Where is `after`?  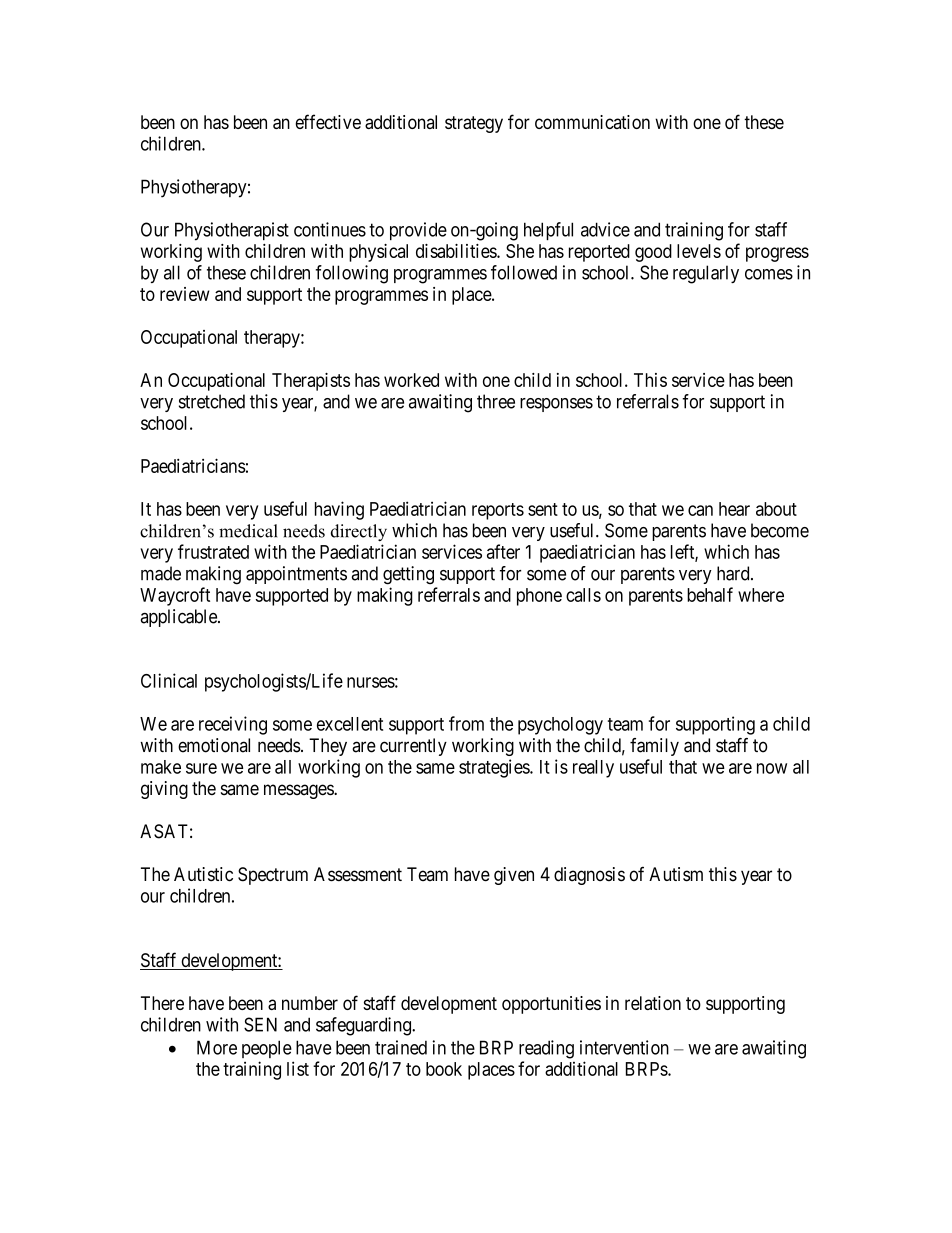
after is located at coordinates (503, 551).
